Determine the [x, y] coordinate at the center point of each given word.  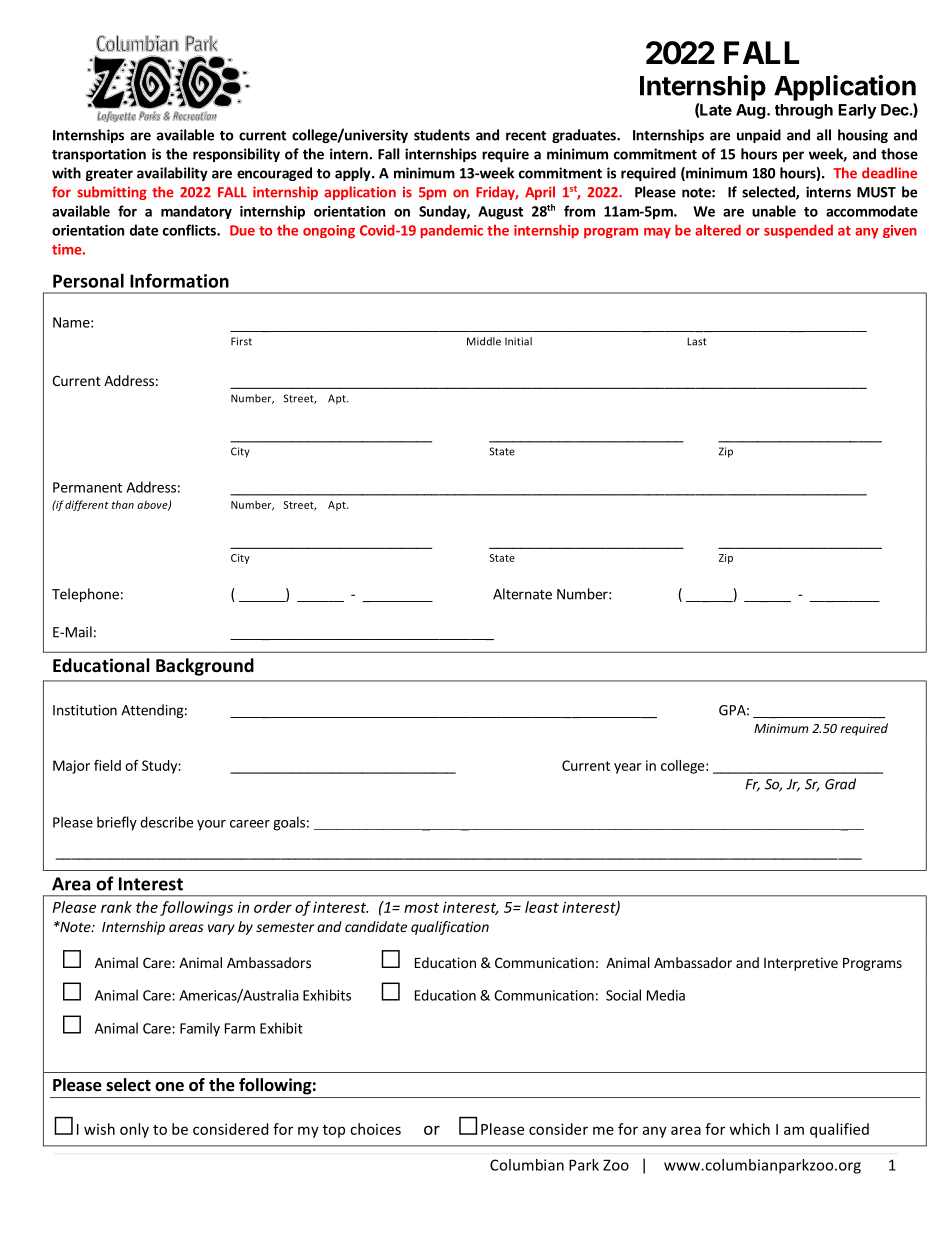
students [442, 135]
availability [172, 174]
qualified [839, 1130]
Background [205, 667]
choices [375, 1129]
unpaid [759, 136]
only [134, 1130]
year [627, 768]
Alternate [522, 594]
